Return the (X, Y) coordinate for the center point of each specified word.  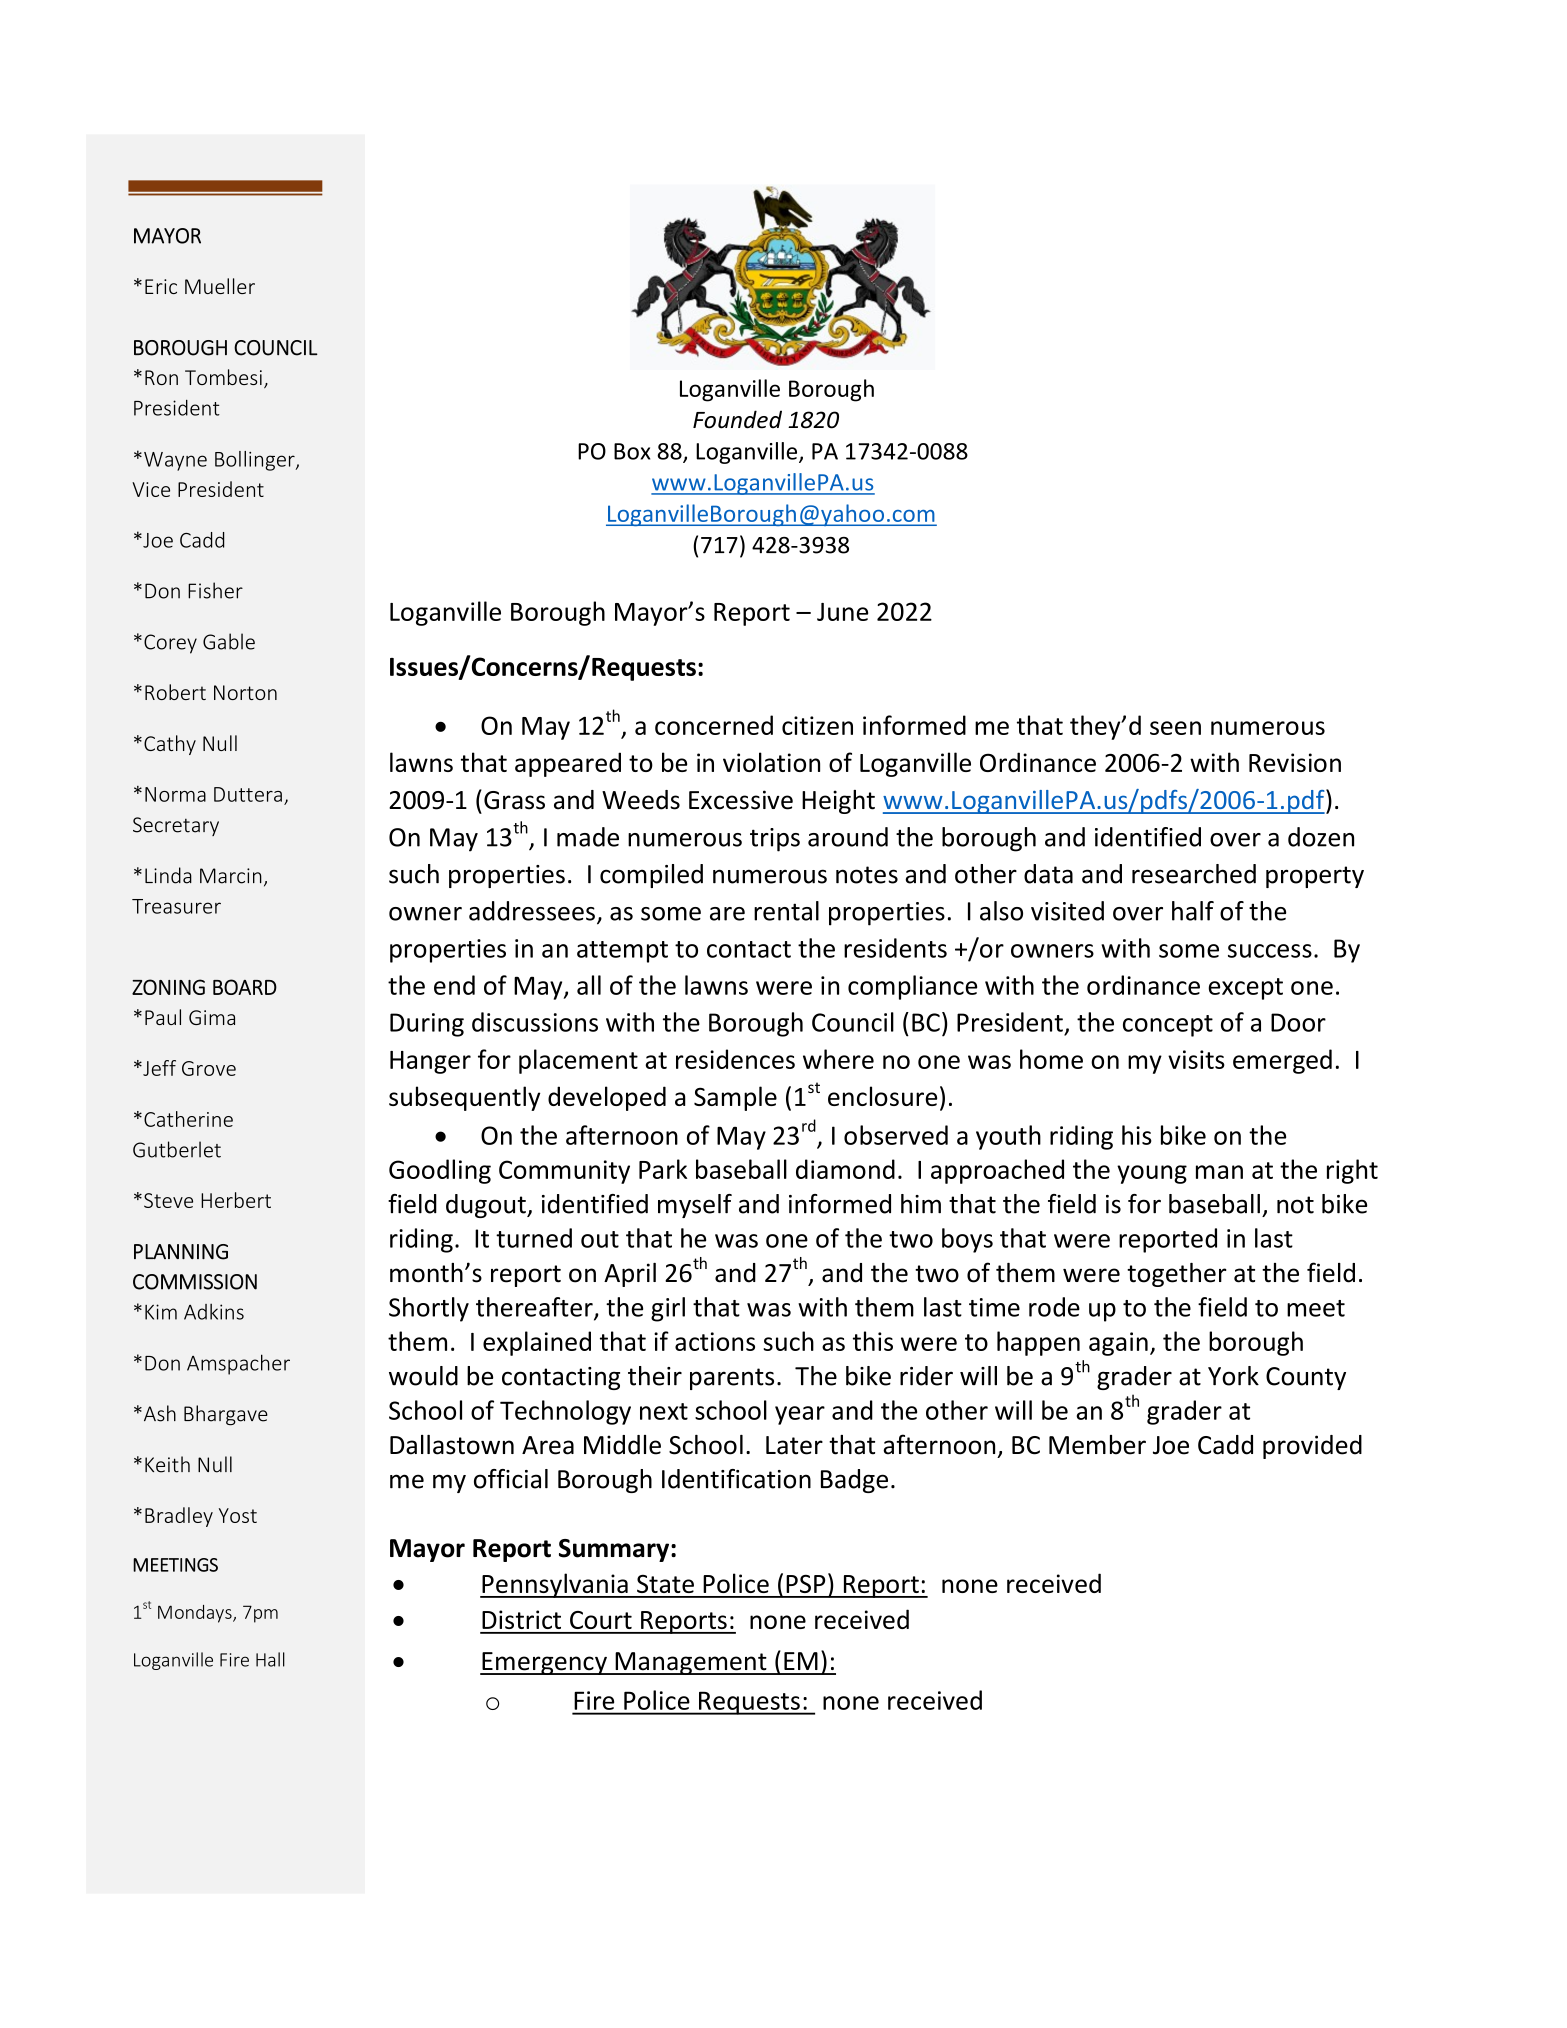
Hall (270, 1659)
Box (632, 451)
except (1245, 989)
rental (786, 911)
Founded (737, 419)
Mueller (220, 286)
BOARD (245, 987)
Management (691, 1663)
